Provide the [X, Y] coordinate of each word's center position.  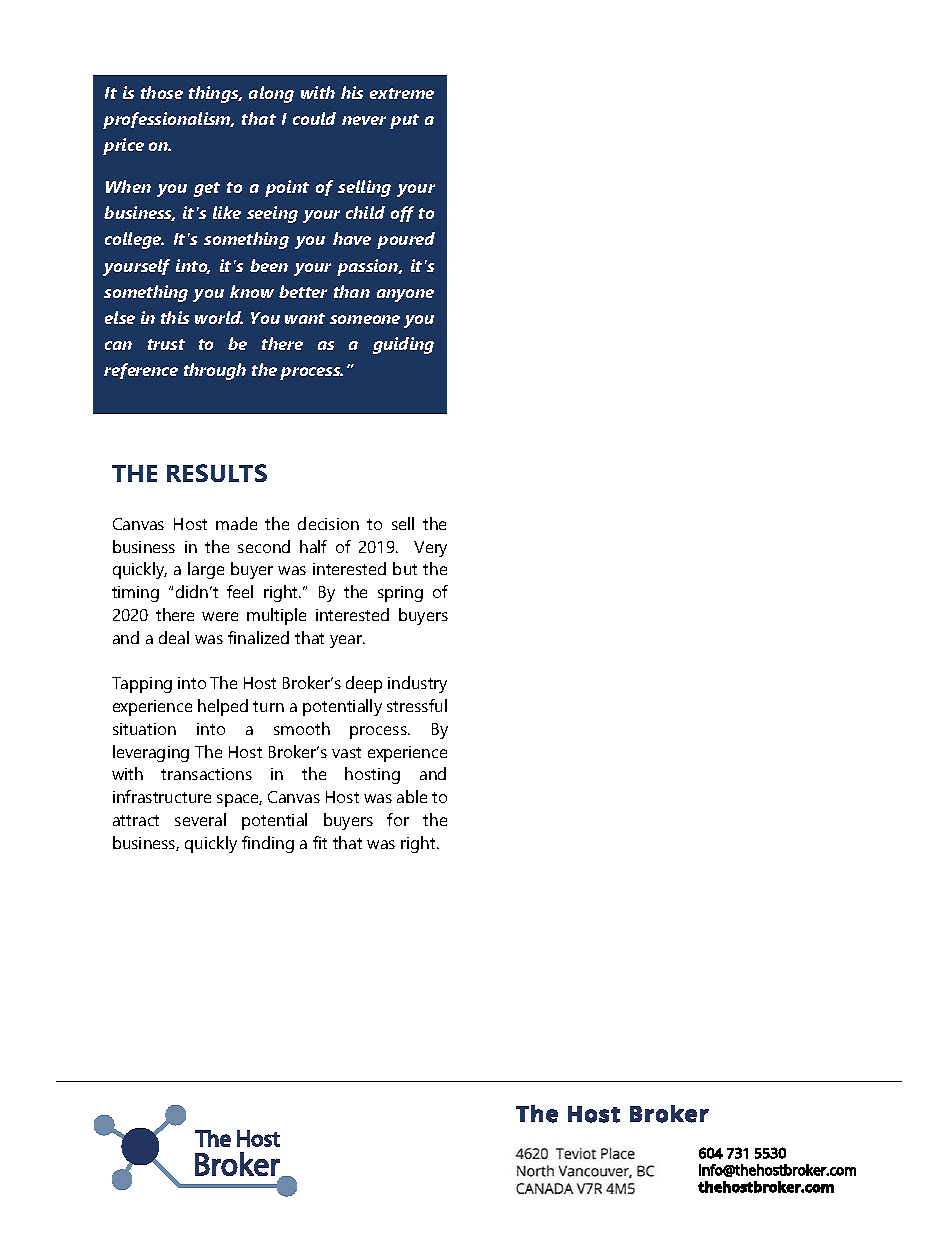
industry [417, 684]
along [271, 94]
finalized [258, 637]
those [162, 92]
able [412, 796]
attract [136, 820]
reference [141, 371]
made [236, 523]
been [269, 265]
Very [430, 549]
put [404, 121]
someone [365, 319]
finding [268, 844]
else [120, 317]
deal [174, 637]
